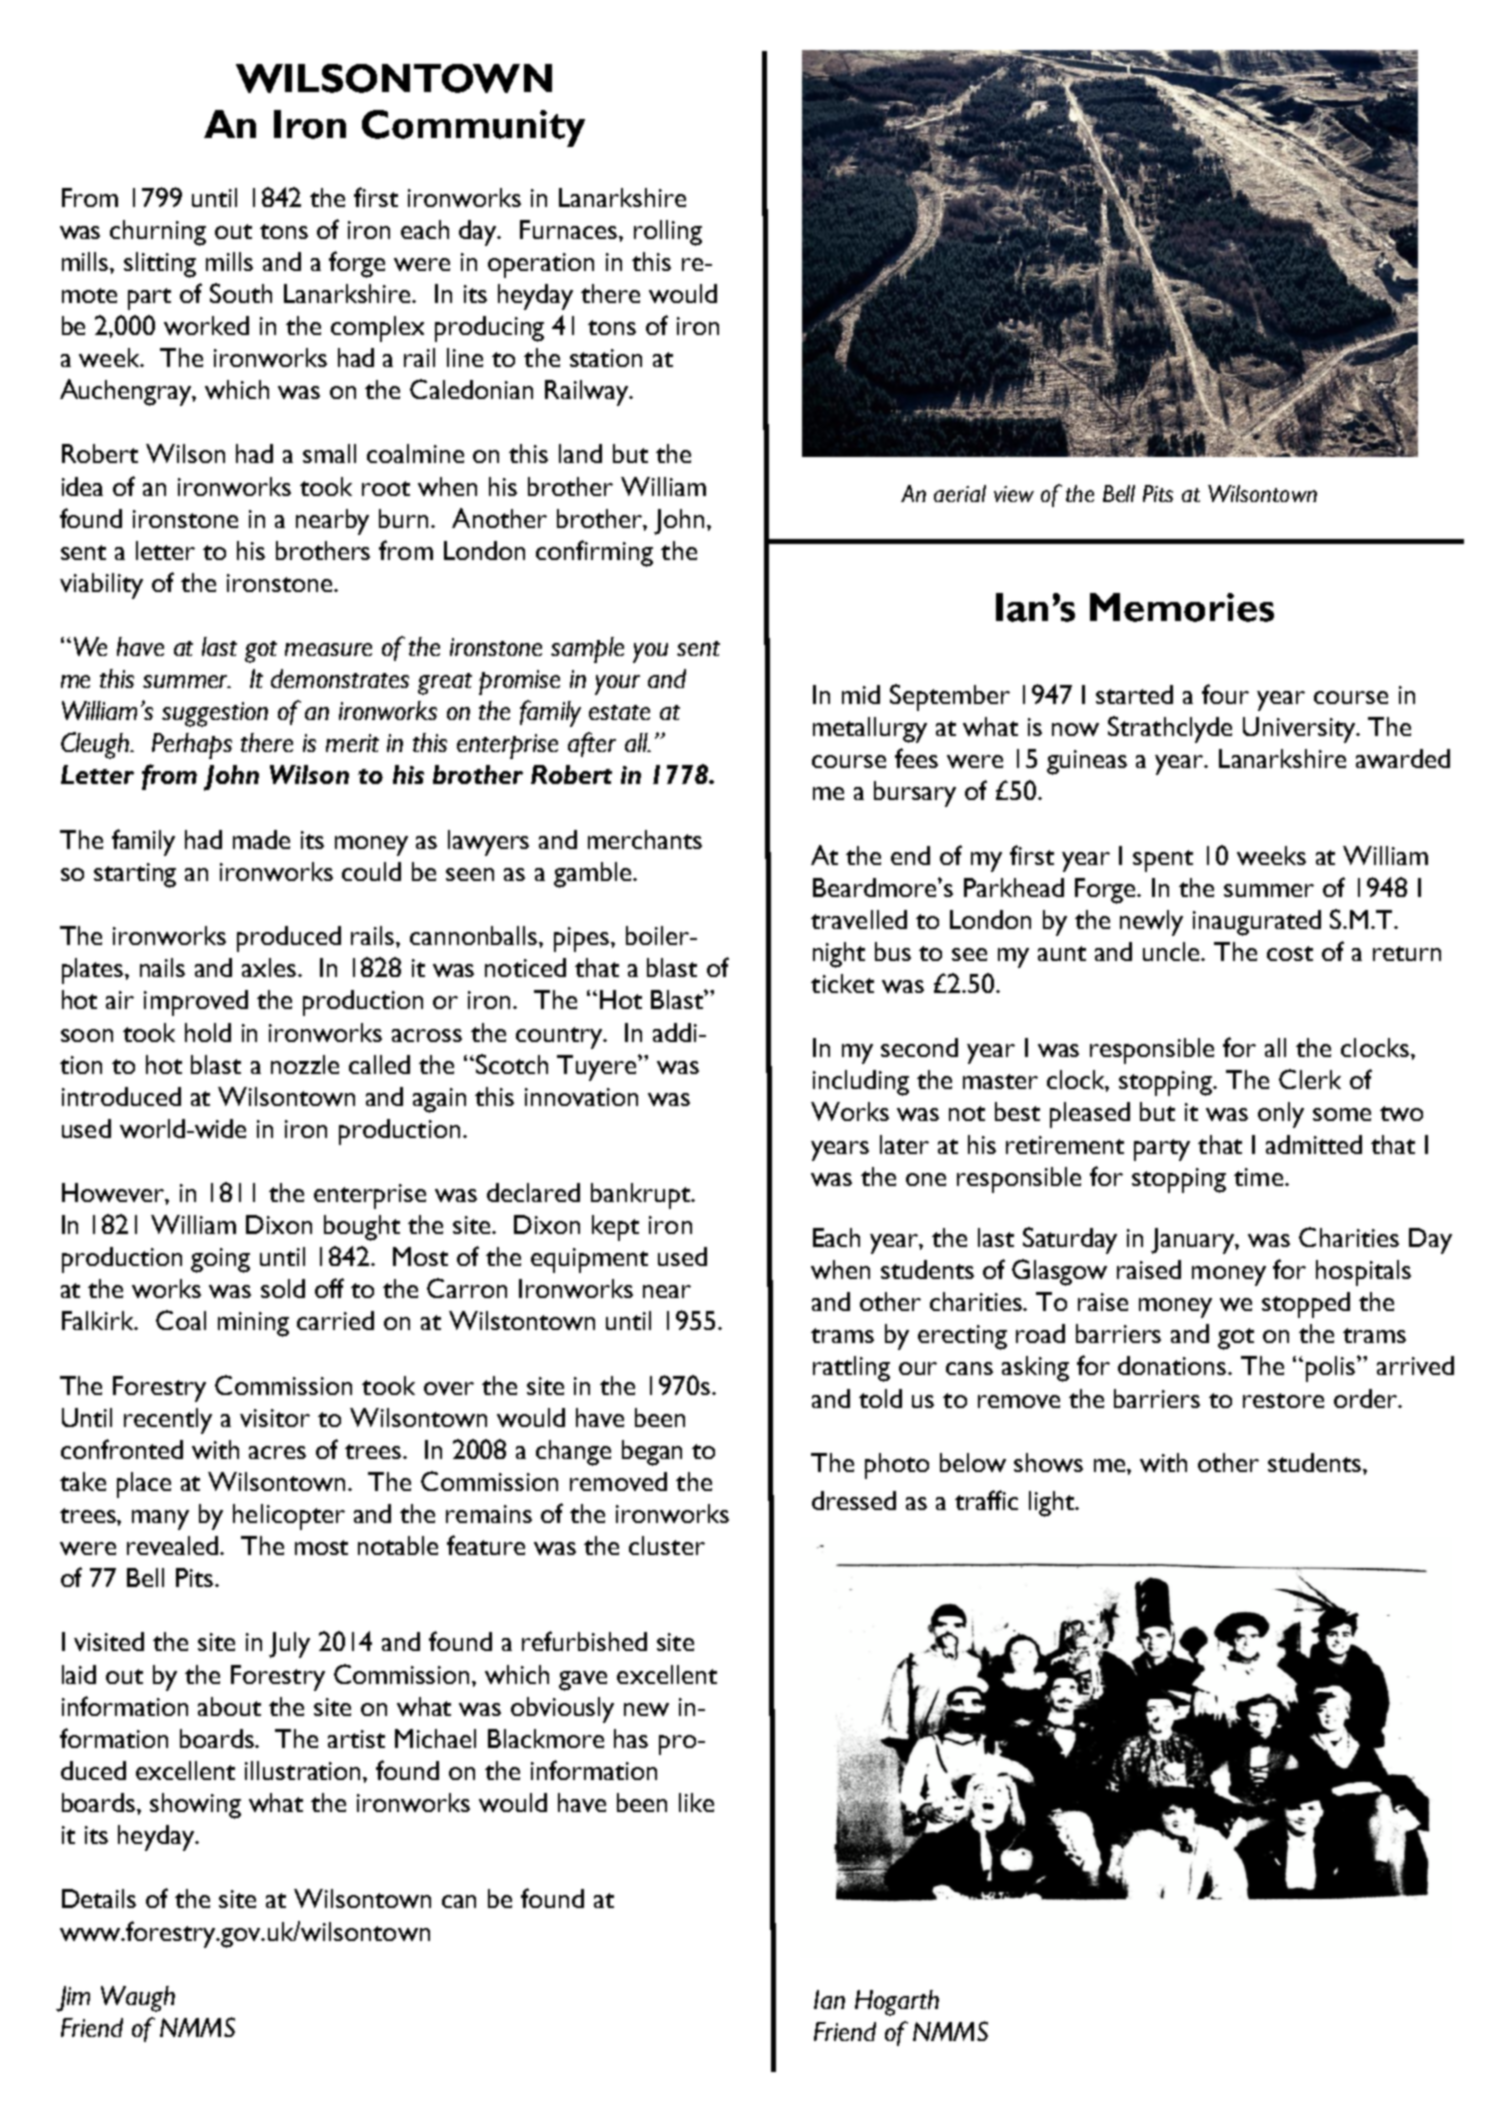 The image size is (1498, 2119). What do you see at coordinates (99, 1898) in the image?
I see `Details` at bounding box center [99, 1898].
